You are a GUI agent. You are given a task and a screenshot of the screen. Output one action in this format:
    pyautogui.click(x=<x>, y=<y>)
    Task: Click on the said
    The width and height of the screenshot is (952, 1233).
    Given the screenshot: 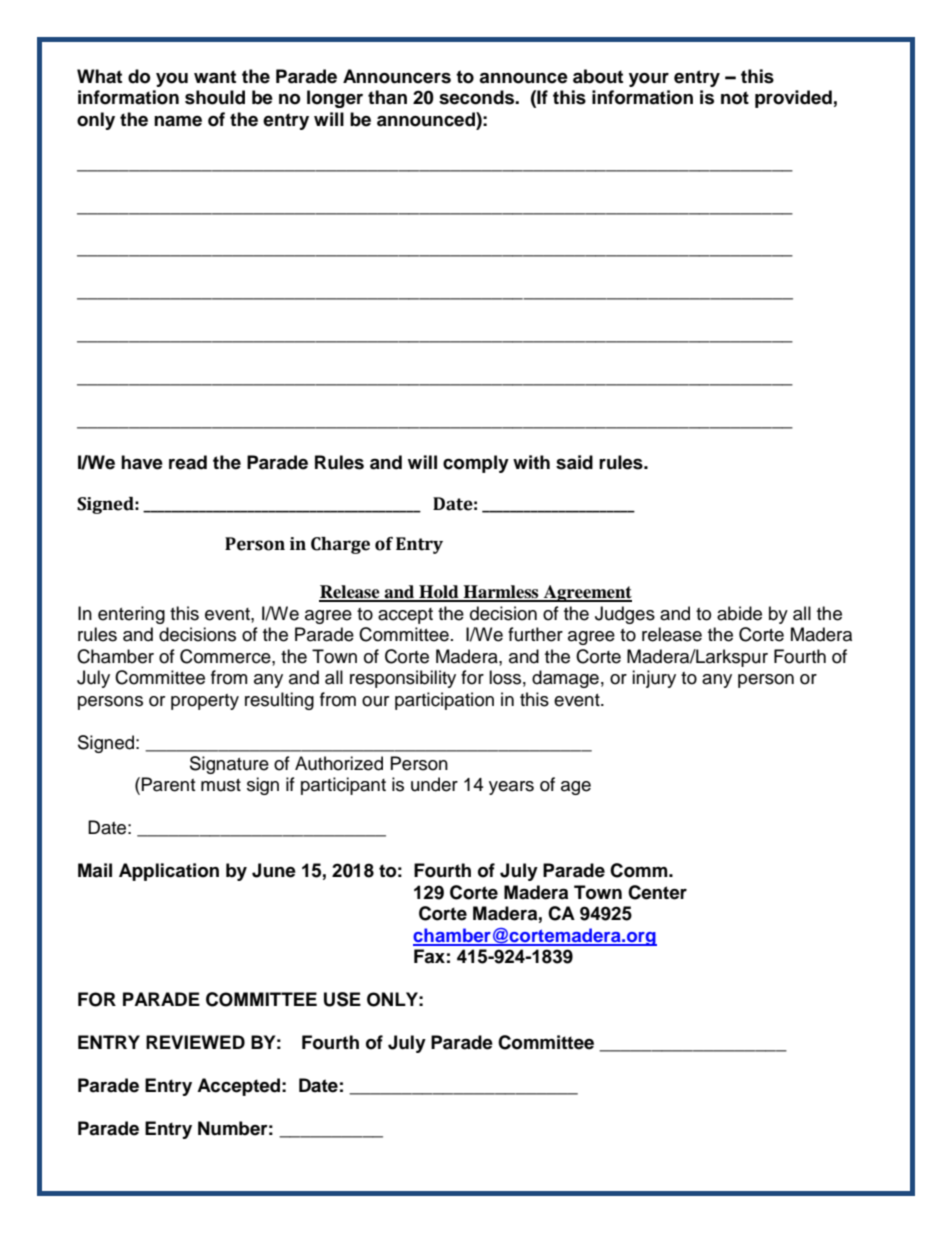 What is the action you would take?
    pyautogui.click(x=574, y=462)
